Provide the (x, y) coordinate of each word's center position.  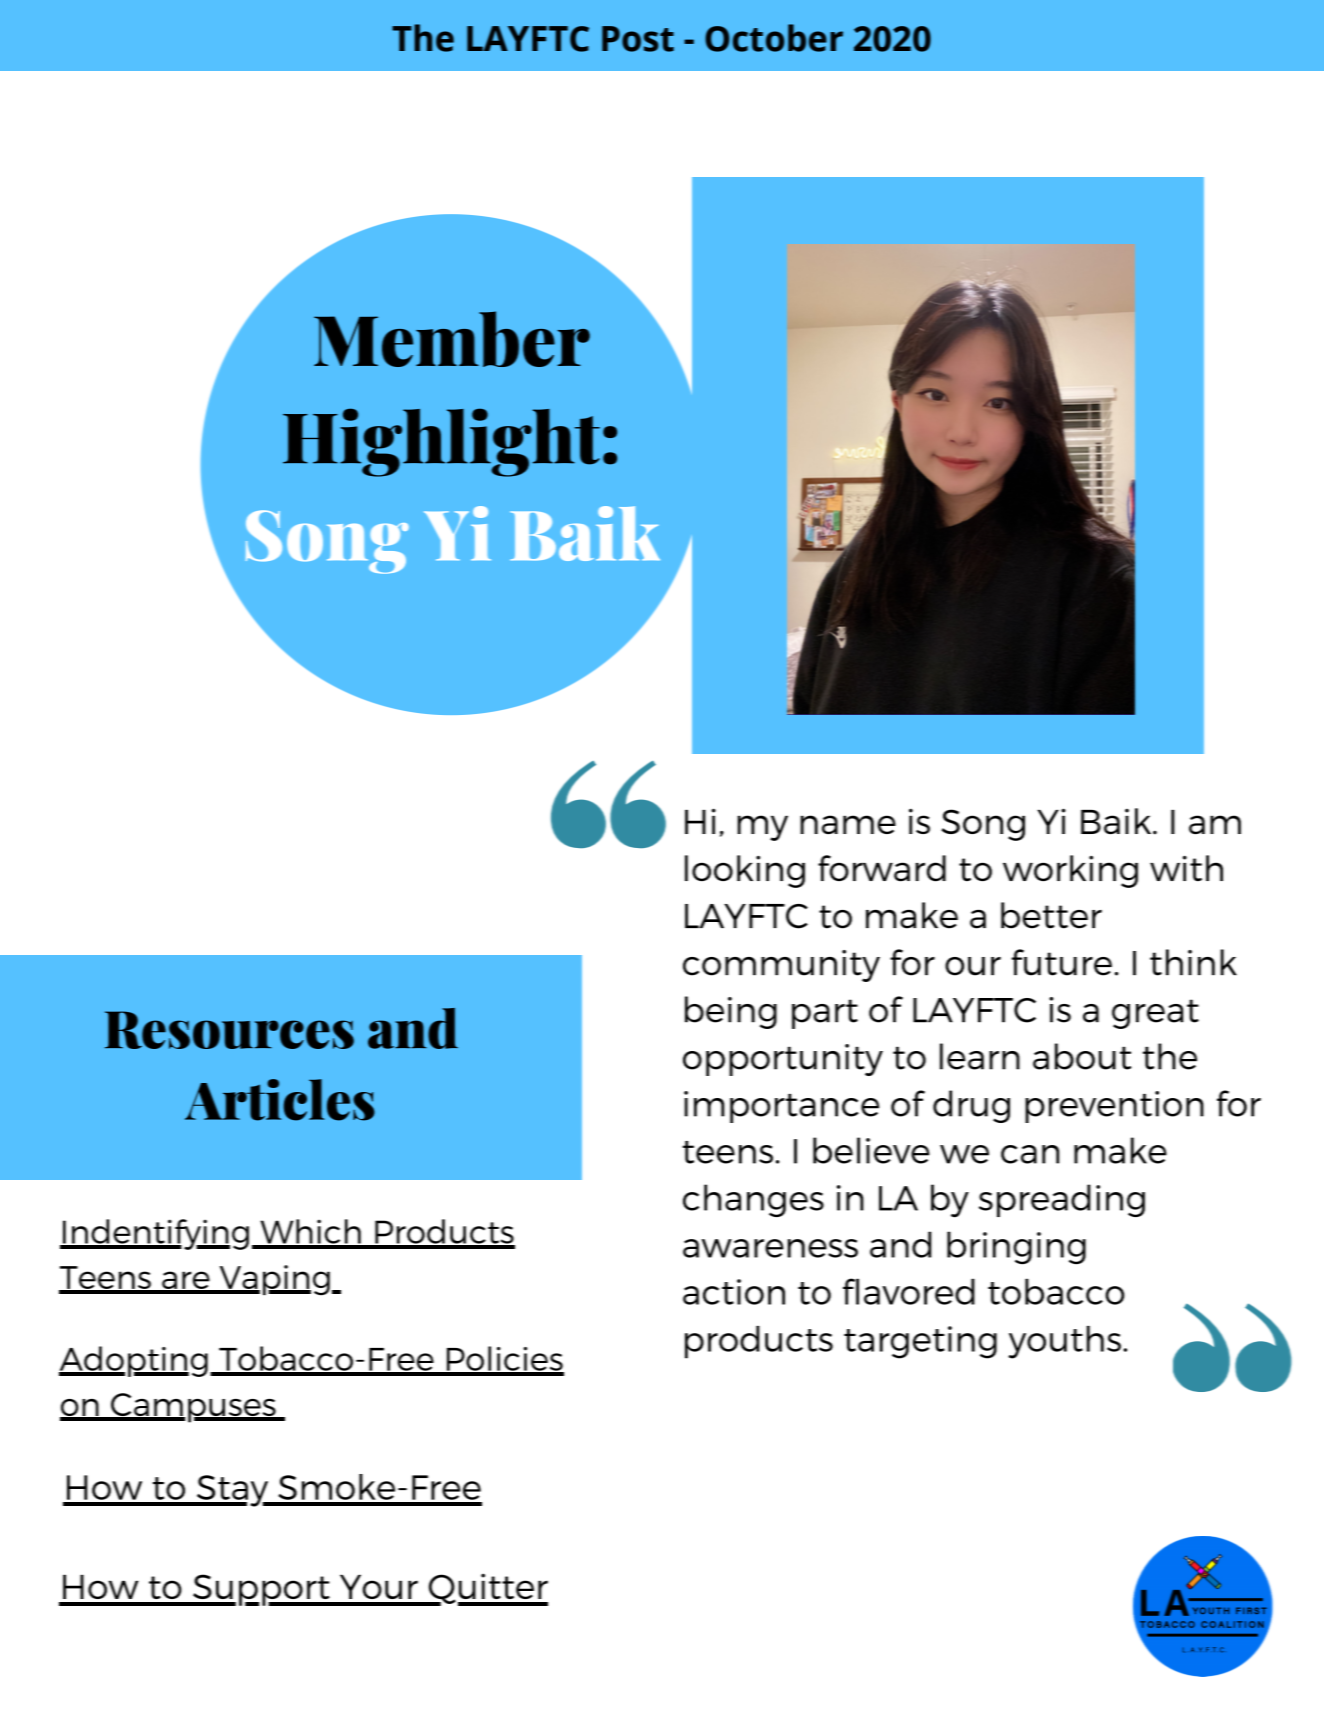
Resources (229, 1030)
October (774, 38)
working (1070, 871)
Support (261, 1590)
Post (638, 39)
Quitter (487, 1589)
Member (452, 339)
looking (745, 871)
